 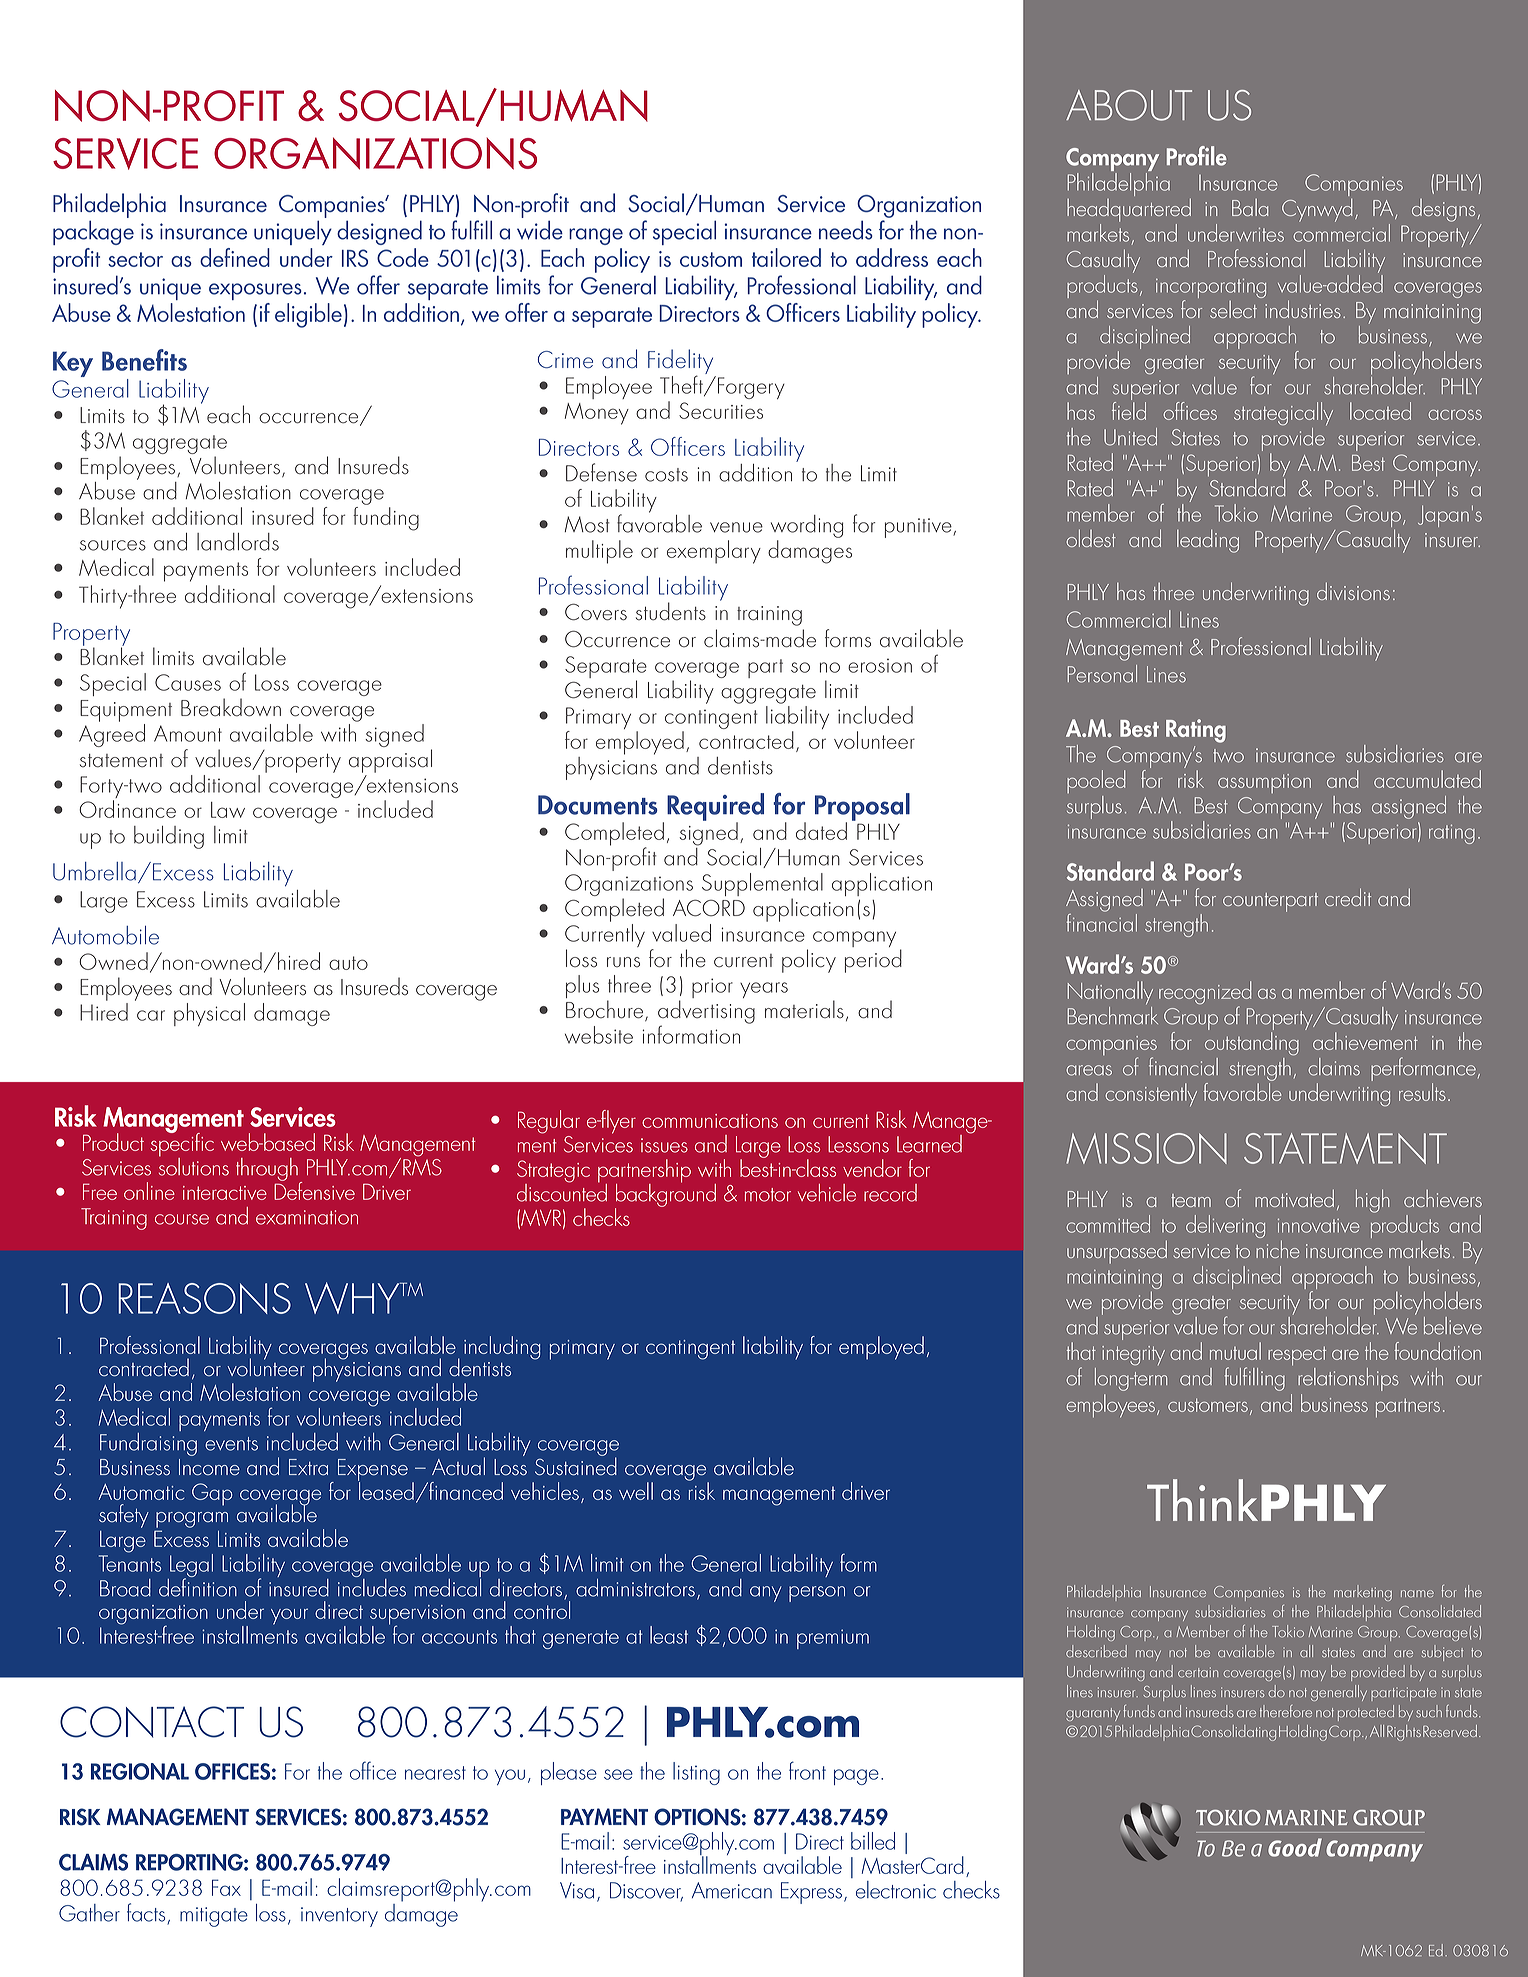 What do you see at coordinates (1250, 207) in the image?
I see `Bala` at bounding box center [1250, 207].
